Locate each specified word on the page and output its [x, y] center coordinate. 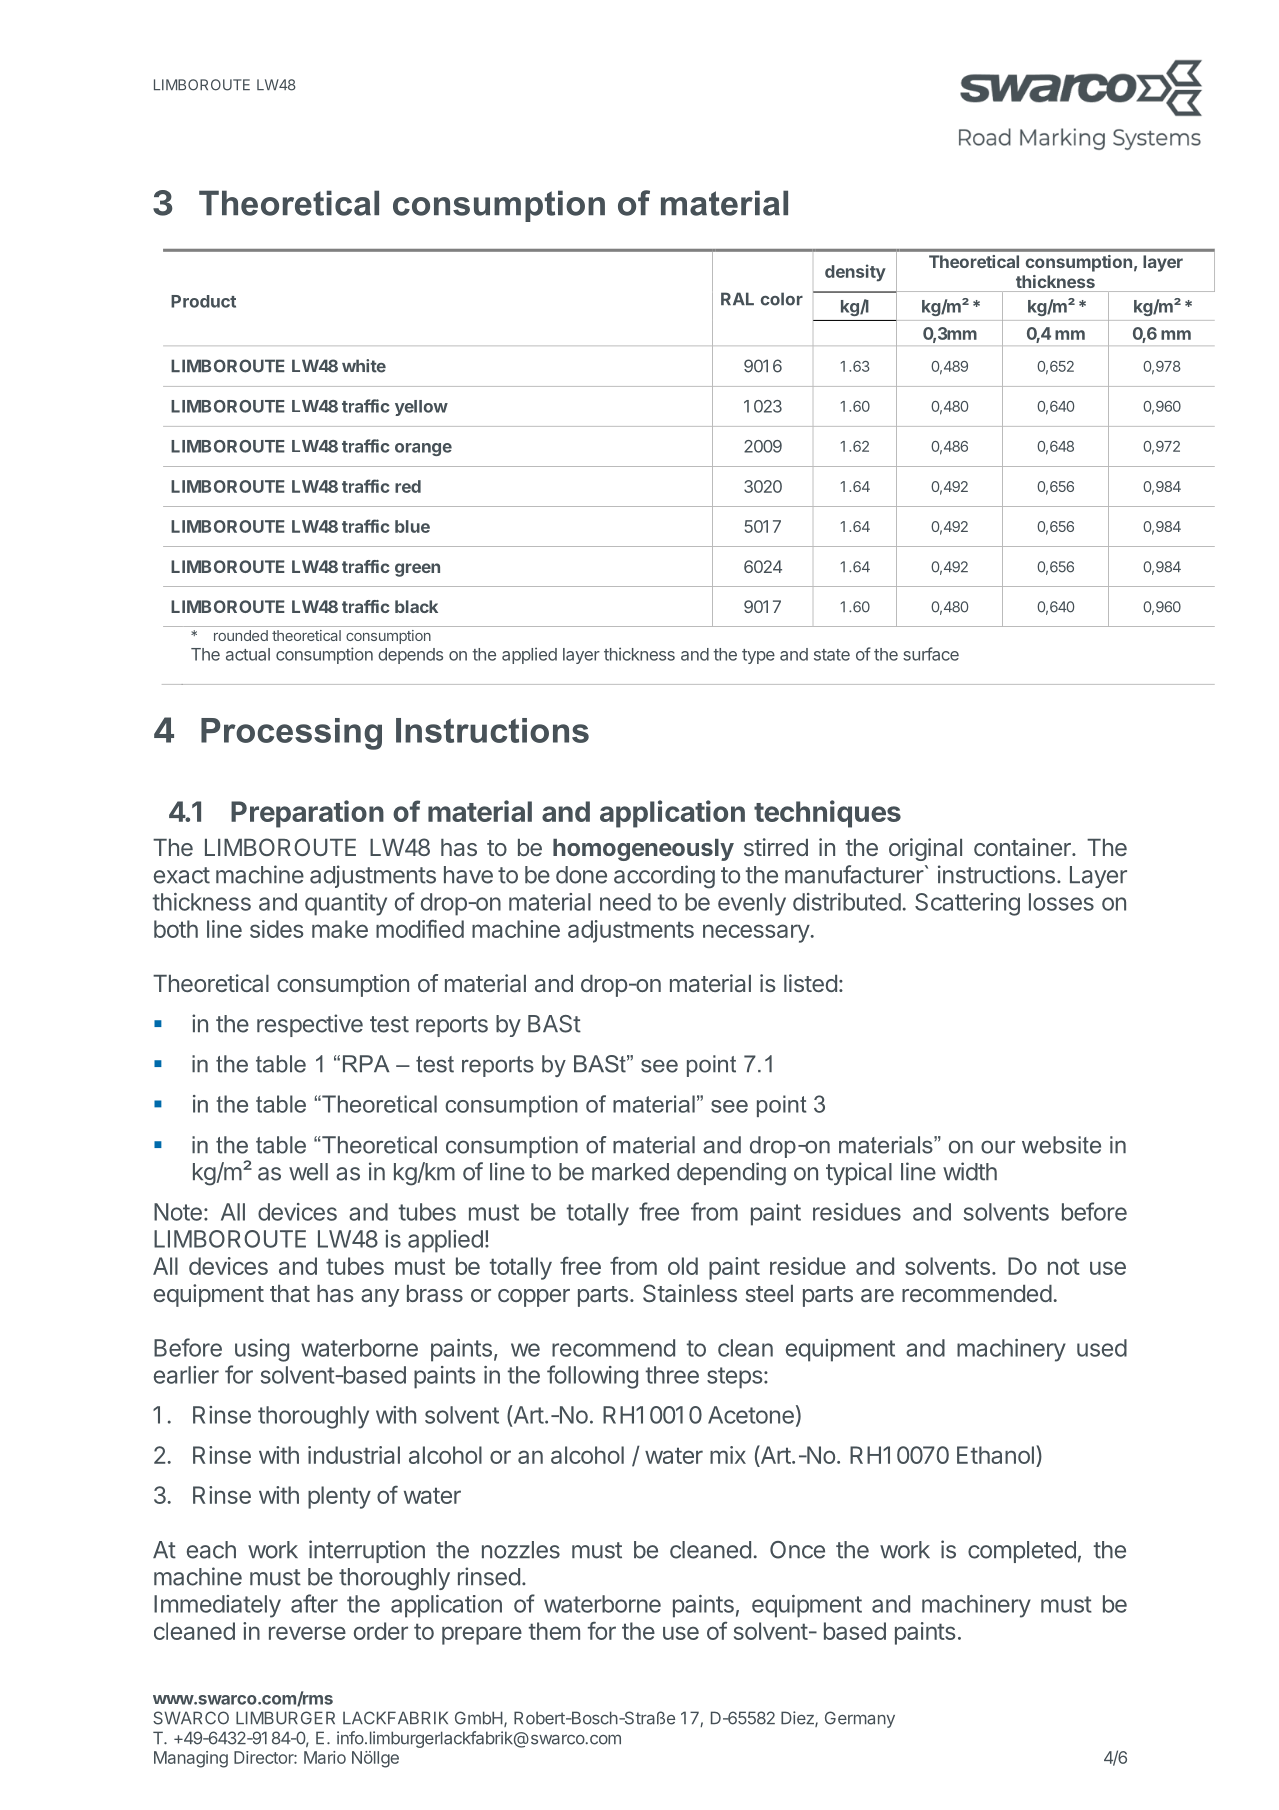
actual [248, 654]
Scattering [967, 904]
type [758, 656]
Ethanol [995, 1455]
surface [931, 654]
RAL [737, 298]
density [855, 273]
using [262, 1350]
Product [203, 301]
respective [310, 1025]
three [672, 1375]
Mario [325, 1757]
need [625, 902]
